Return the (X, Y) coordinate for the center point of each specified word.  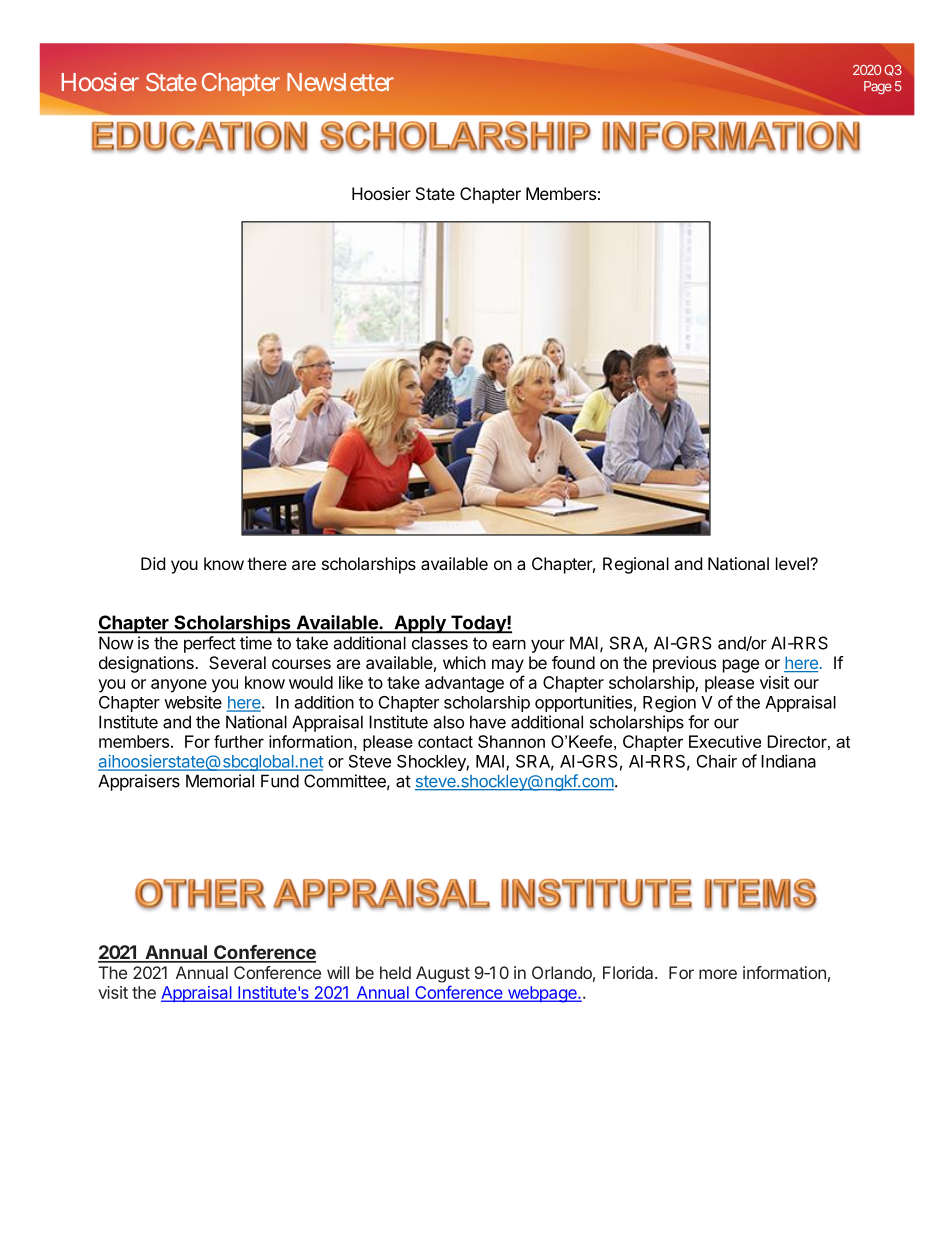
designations (147, 664)
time (256, 643)
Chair (717, 761)
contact (445, 742)
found (573, 662)
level (793, 563)
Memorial (220, 781)
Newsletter (340, 82)
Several (237, 662)
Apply (420, 624)
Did (153, 563)
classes (440, 643)
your (548, 646)
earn (509, 644)
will (338, 972)
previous (684, 664)
